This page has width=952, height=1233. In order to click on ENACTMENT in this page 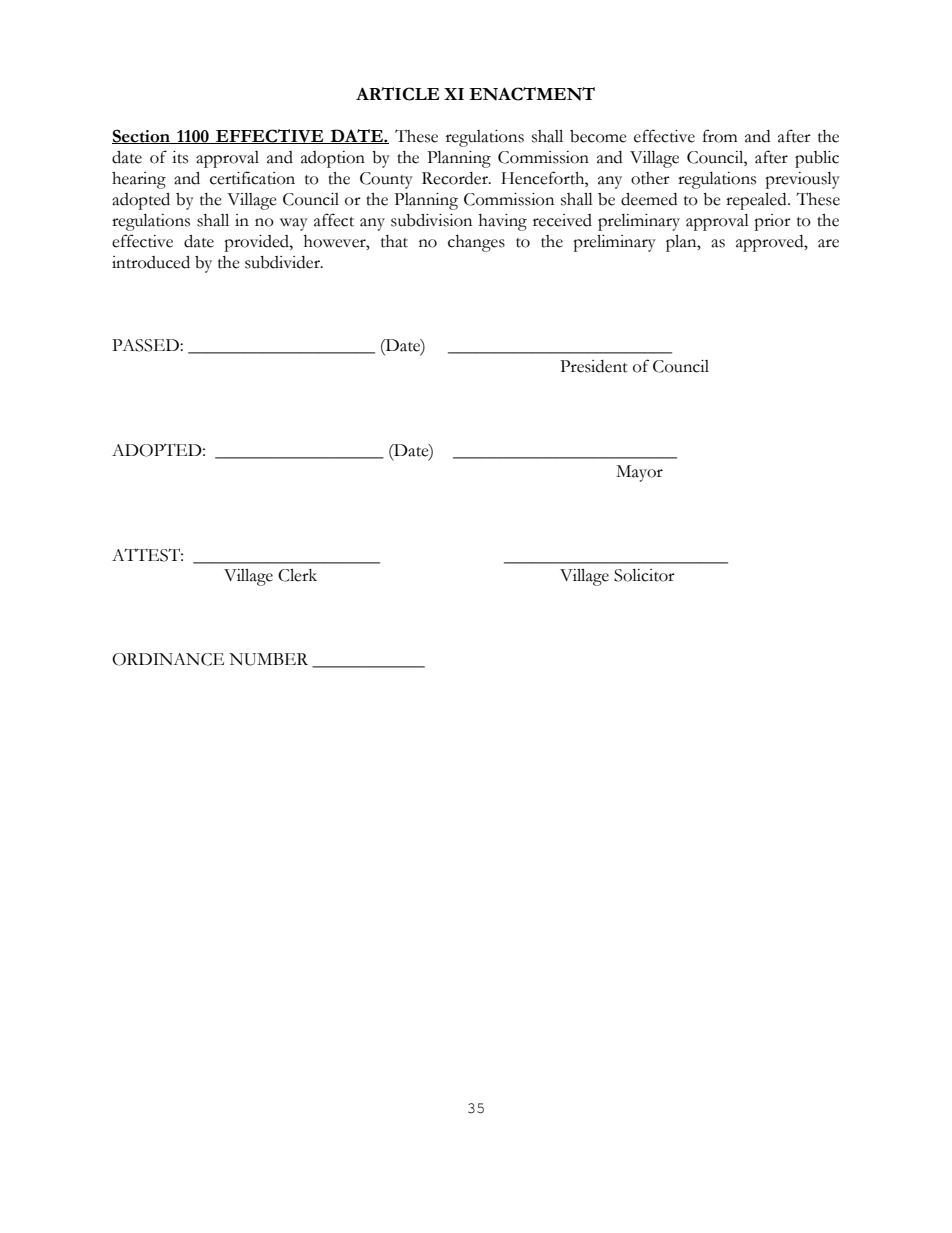, I will do `click(532, 94)`.
